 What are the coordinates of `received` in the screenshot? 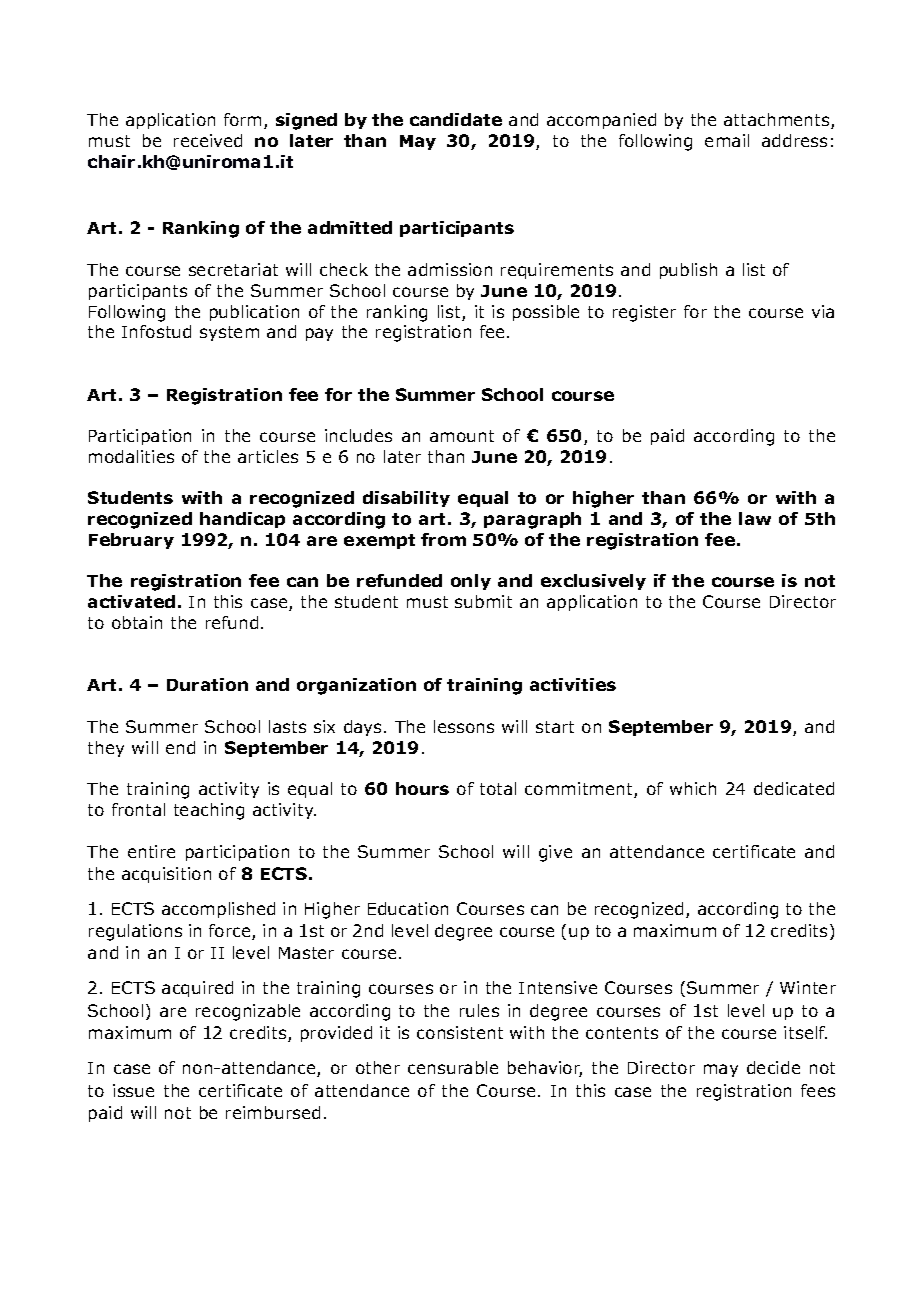 It's located at (208, 140).
